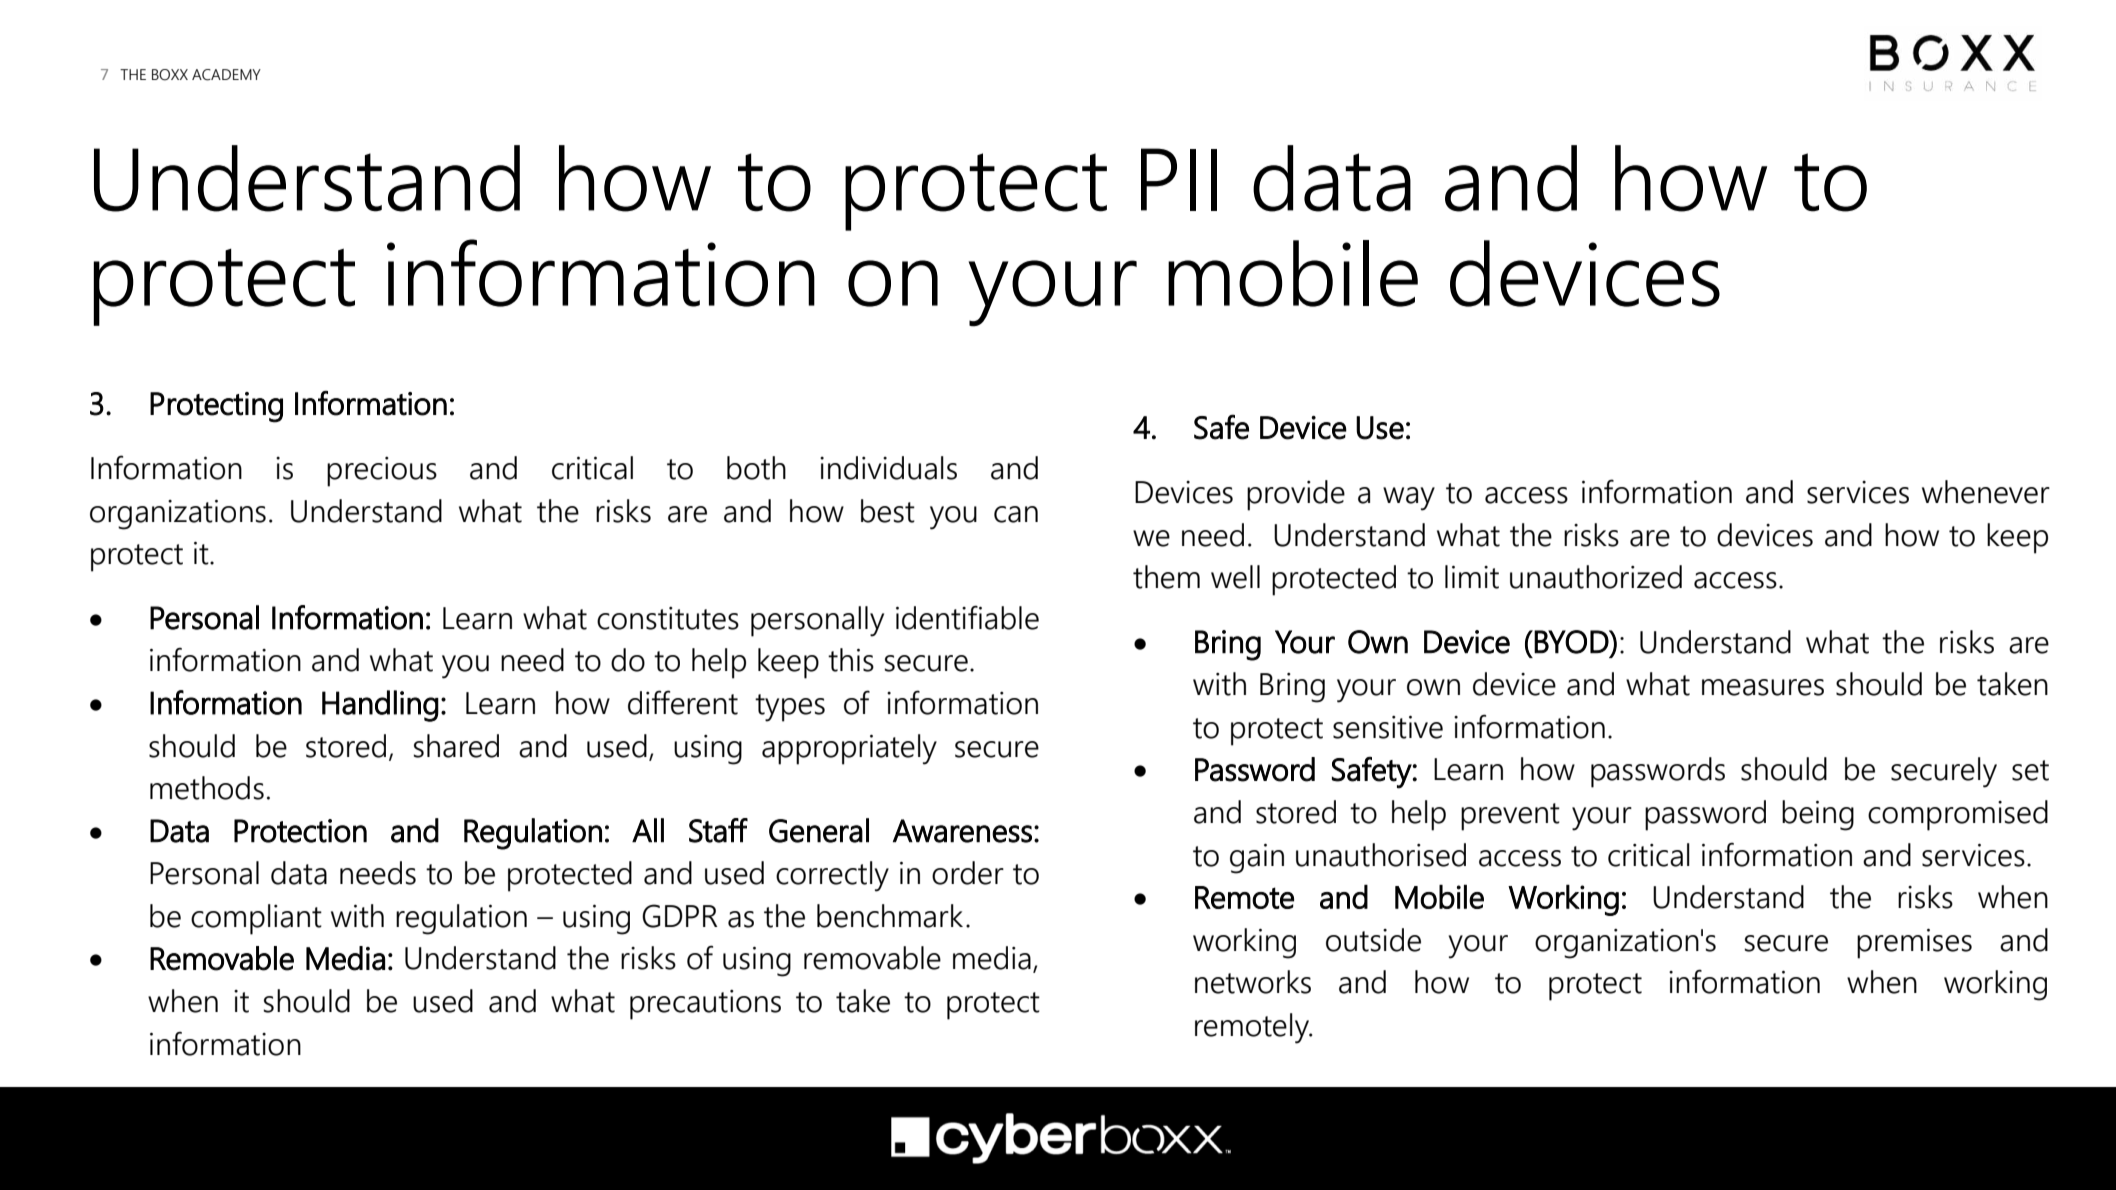 Image resolution: width=2116 pixels, height=1190 pixels. I want to click on Handling, so click(380, 706).
